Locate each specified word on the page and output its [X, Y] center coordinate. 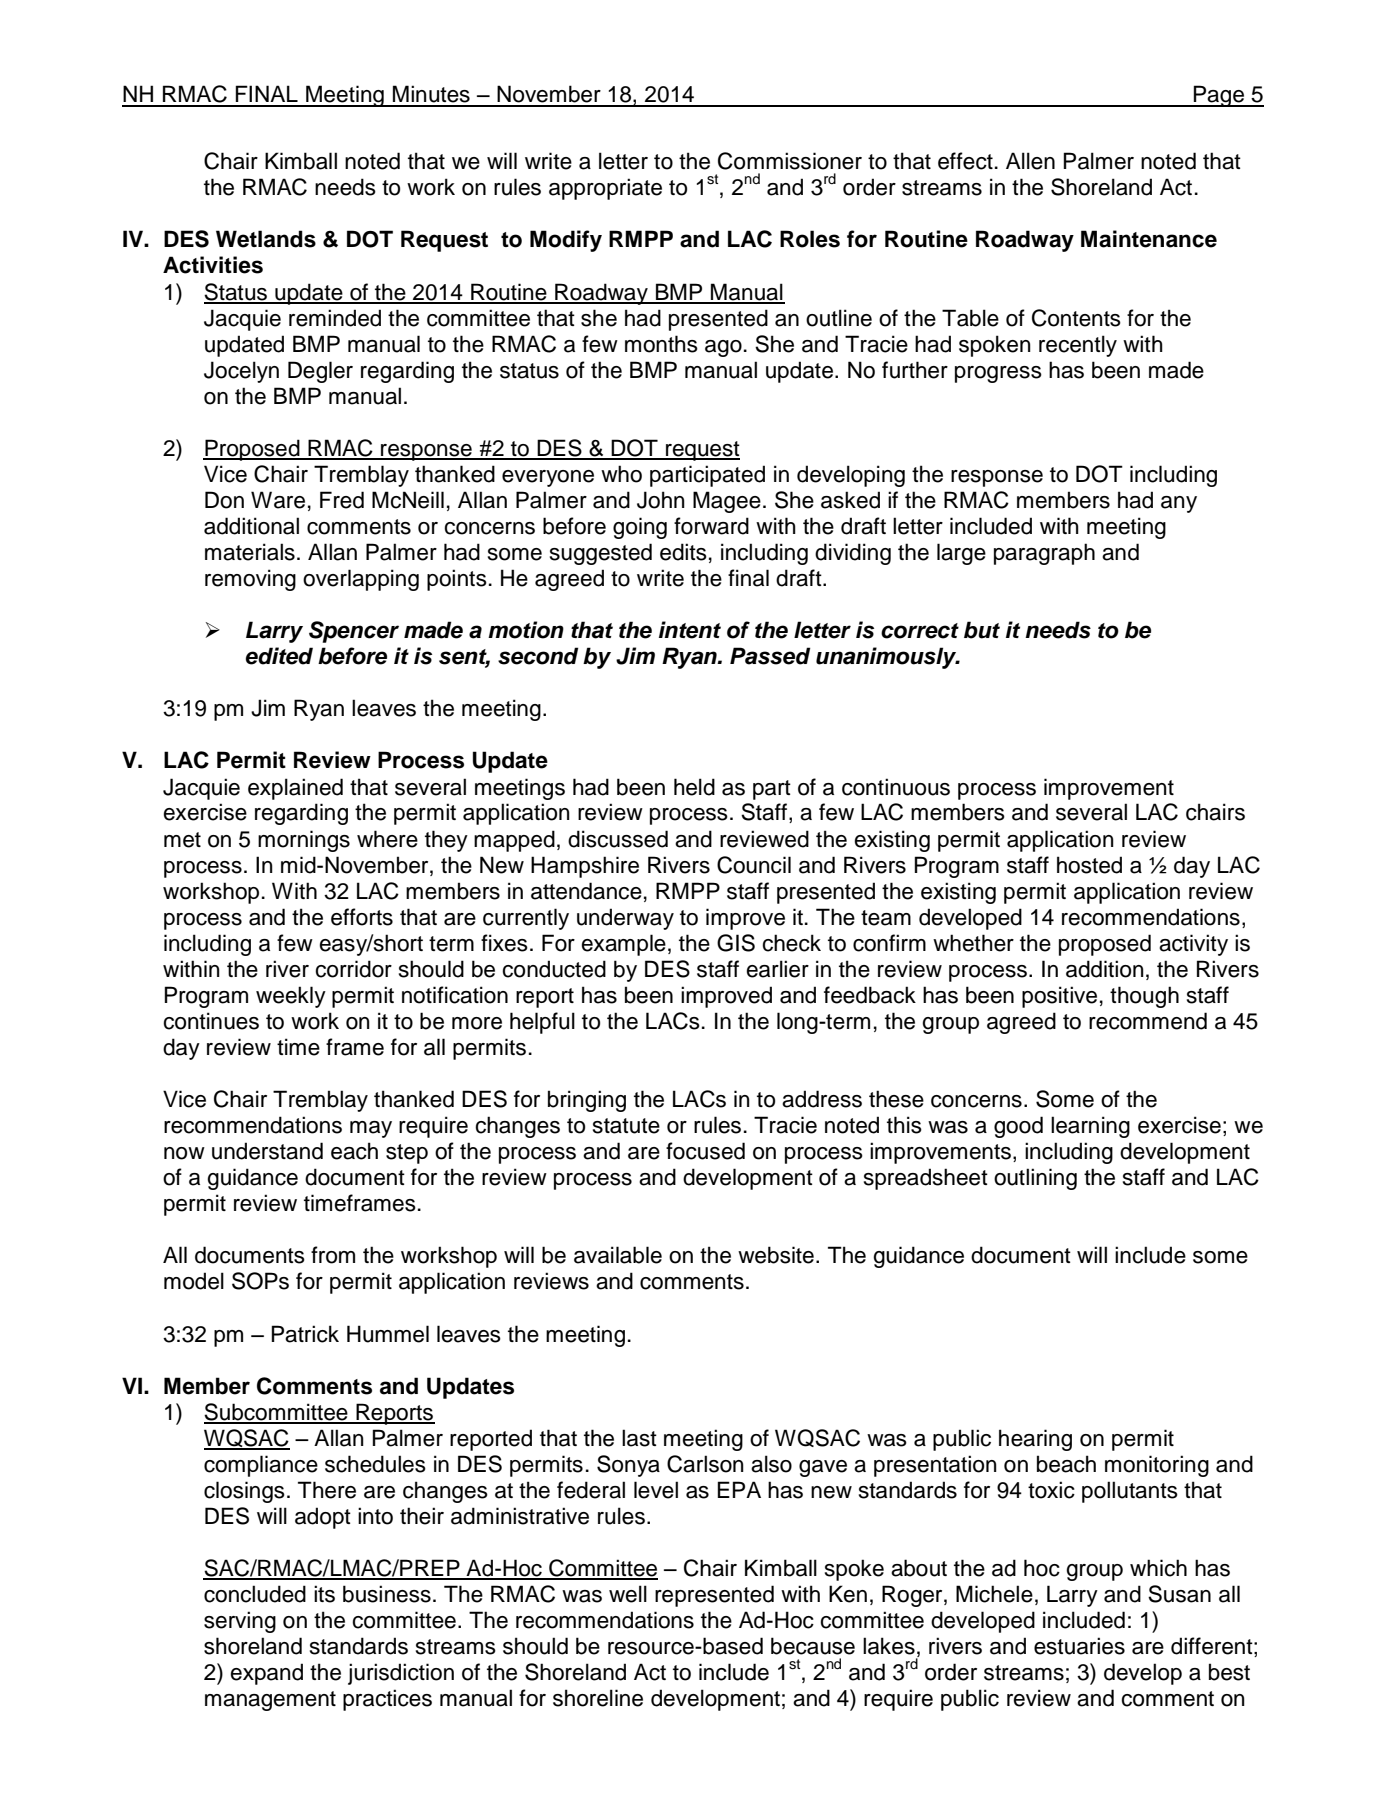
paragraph [1044, 554]
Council [754, 865]
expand [266, 1674]
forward [711, 526]
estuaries [1079, 1646]
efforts [362, 917]
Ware [278, 500]
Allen [1030, 161]
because [813, 1646]
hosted [1089, 865]
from [333, 1255]
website [776, 1255]
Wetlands [266, 239]
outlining [1035, 1179]
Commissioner [790, 161]
